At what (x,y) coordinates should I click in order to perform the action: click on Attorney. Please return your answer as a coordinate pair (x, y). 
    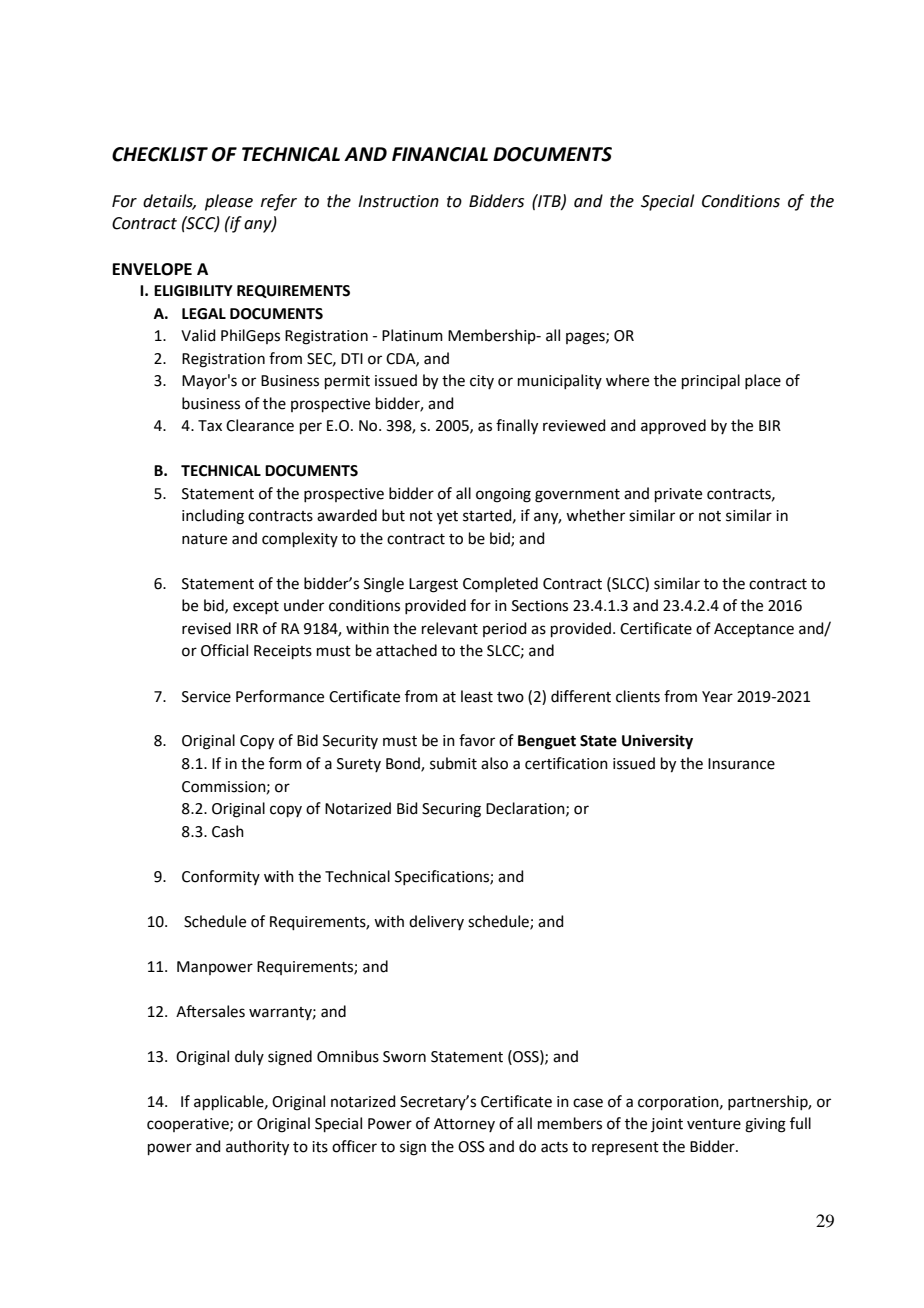
    Looking at the image, I should click on (464, 1125).
